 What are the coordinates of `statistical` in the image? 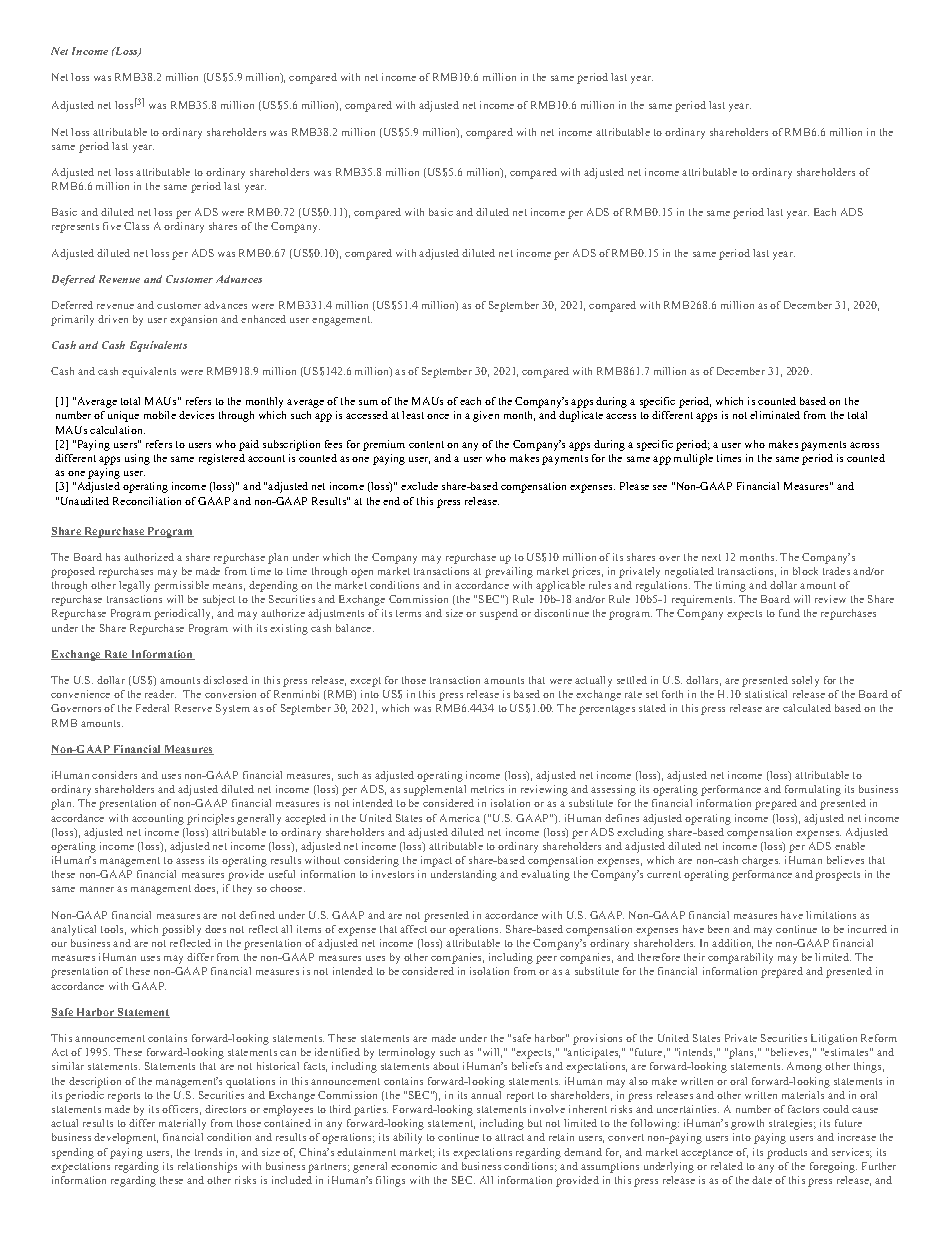 It's located at (766, 694).
